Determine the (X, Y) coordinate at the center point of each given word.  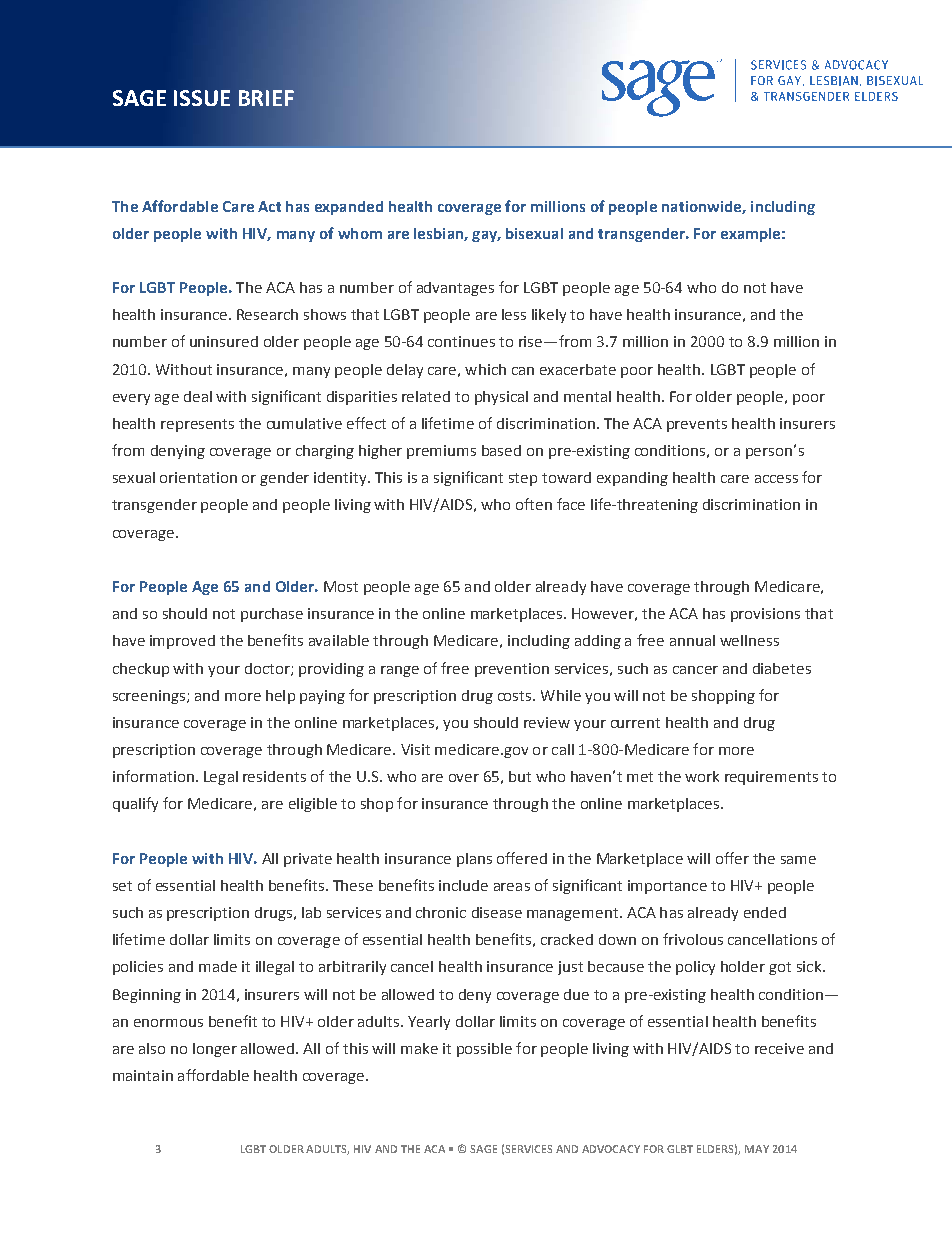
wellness (749, 640)
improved (182, 642)
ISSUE (202, 98)
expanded (349, 208)
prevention (512, 670)
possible (484, 1050)
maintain (143, 1075)
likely (549, 316)
